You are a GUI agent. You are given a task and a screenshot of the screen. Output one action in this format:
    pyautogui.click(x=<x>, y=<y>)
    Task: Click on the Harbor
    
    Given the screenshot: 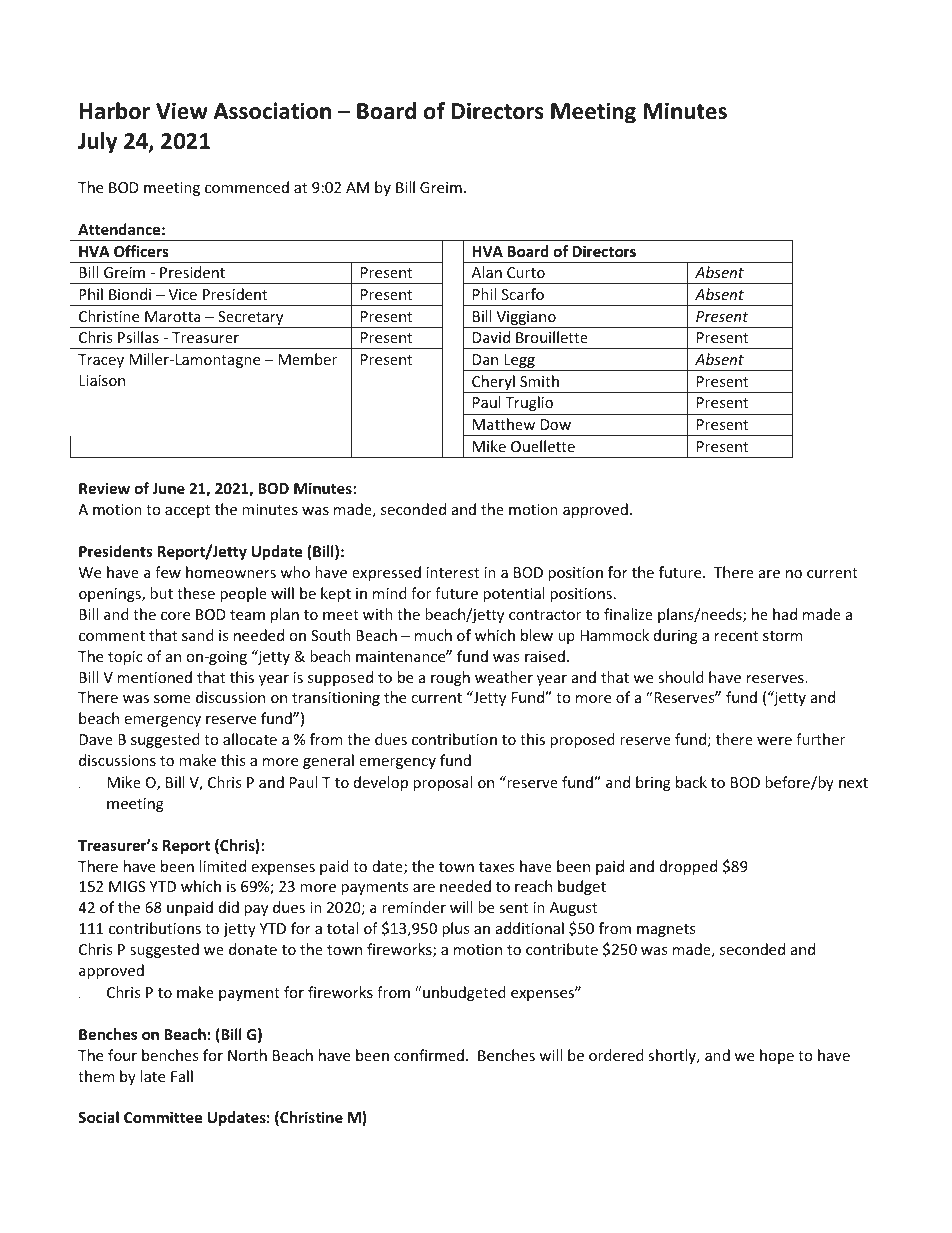 What is the action you would take?
    pyautogui.click(x=115, y=111)
